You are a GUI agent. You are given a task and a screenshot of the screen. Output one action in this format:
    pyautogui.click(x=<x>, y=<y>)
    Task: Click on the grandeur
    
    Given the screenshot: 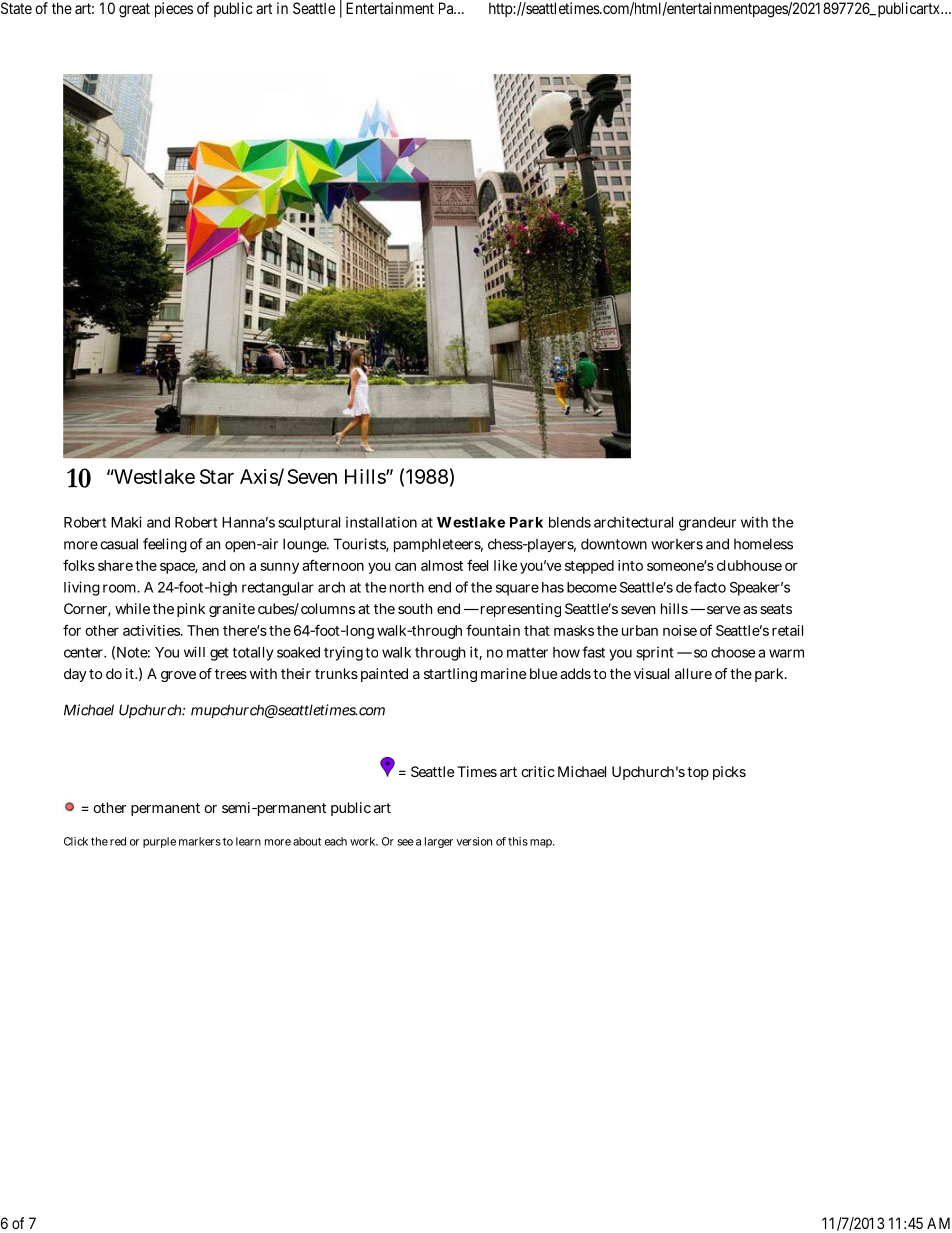 What is the action you would take?
    pyautogui.click(x=707, y=524)
